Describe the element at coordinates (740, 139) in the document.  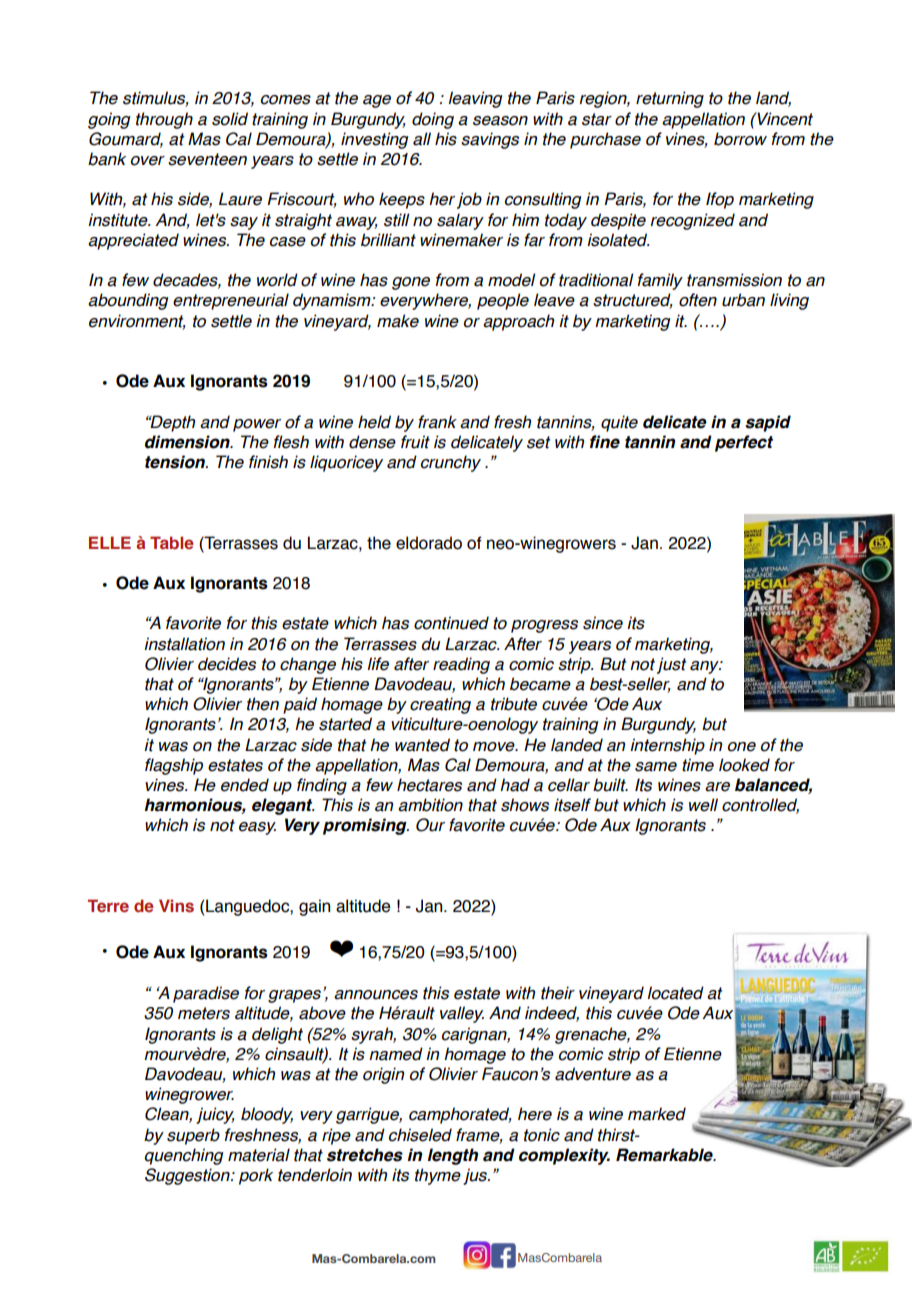
I see `borrow` at that location.
